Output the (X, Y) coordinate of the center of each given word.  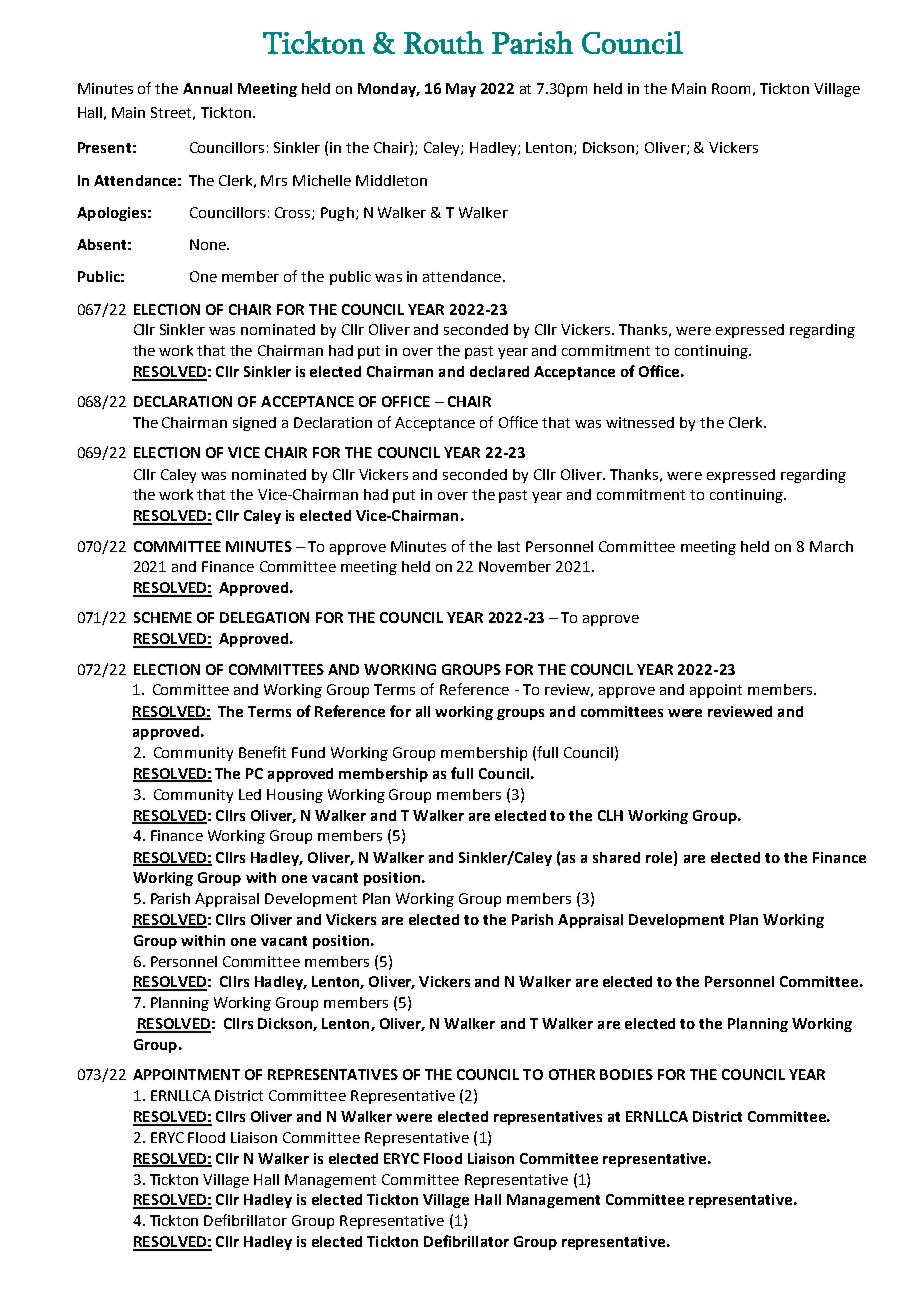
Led (250, 794)
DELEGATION (264, 617)
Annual (207, 88)
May (461, 90)
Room (731, 88)
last (509, 546)
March (831, 546)
